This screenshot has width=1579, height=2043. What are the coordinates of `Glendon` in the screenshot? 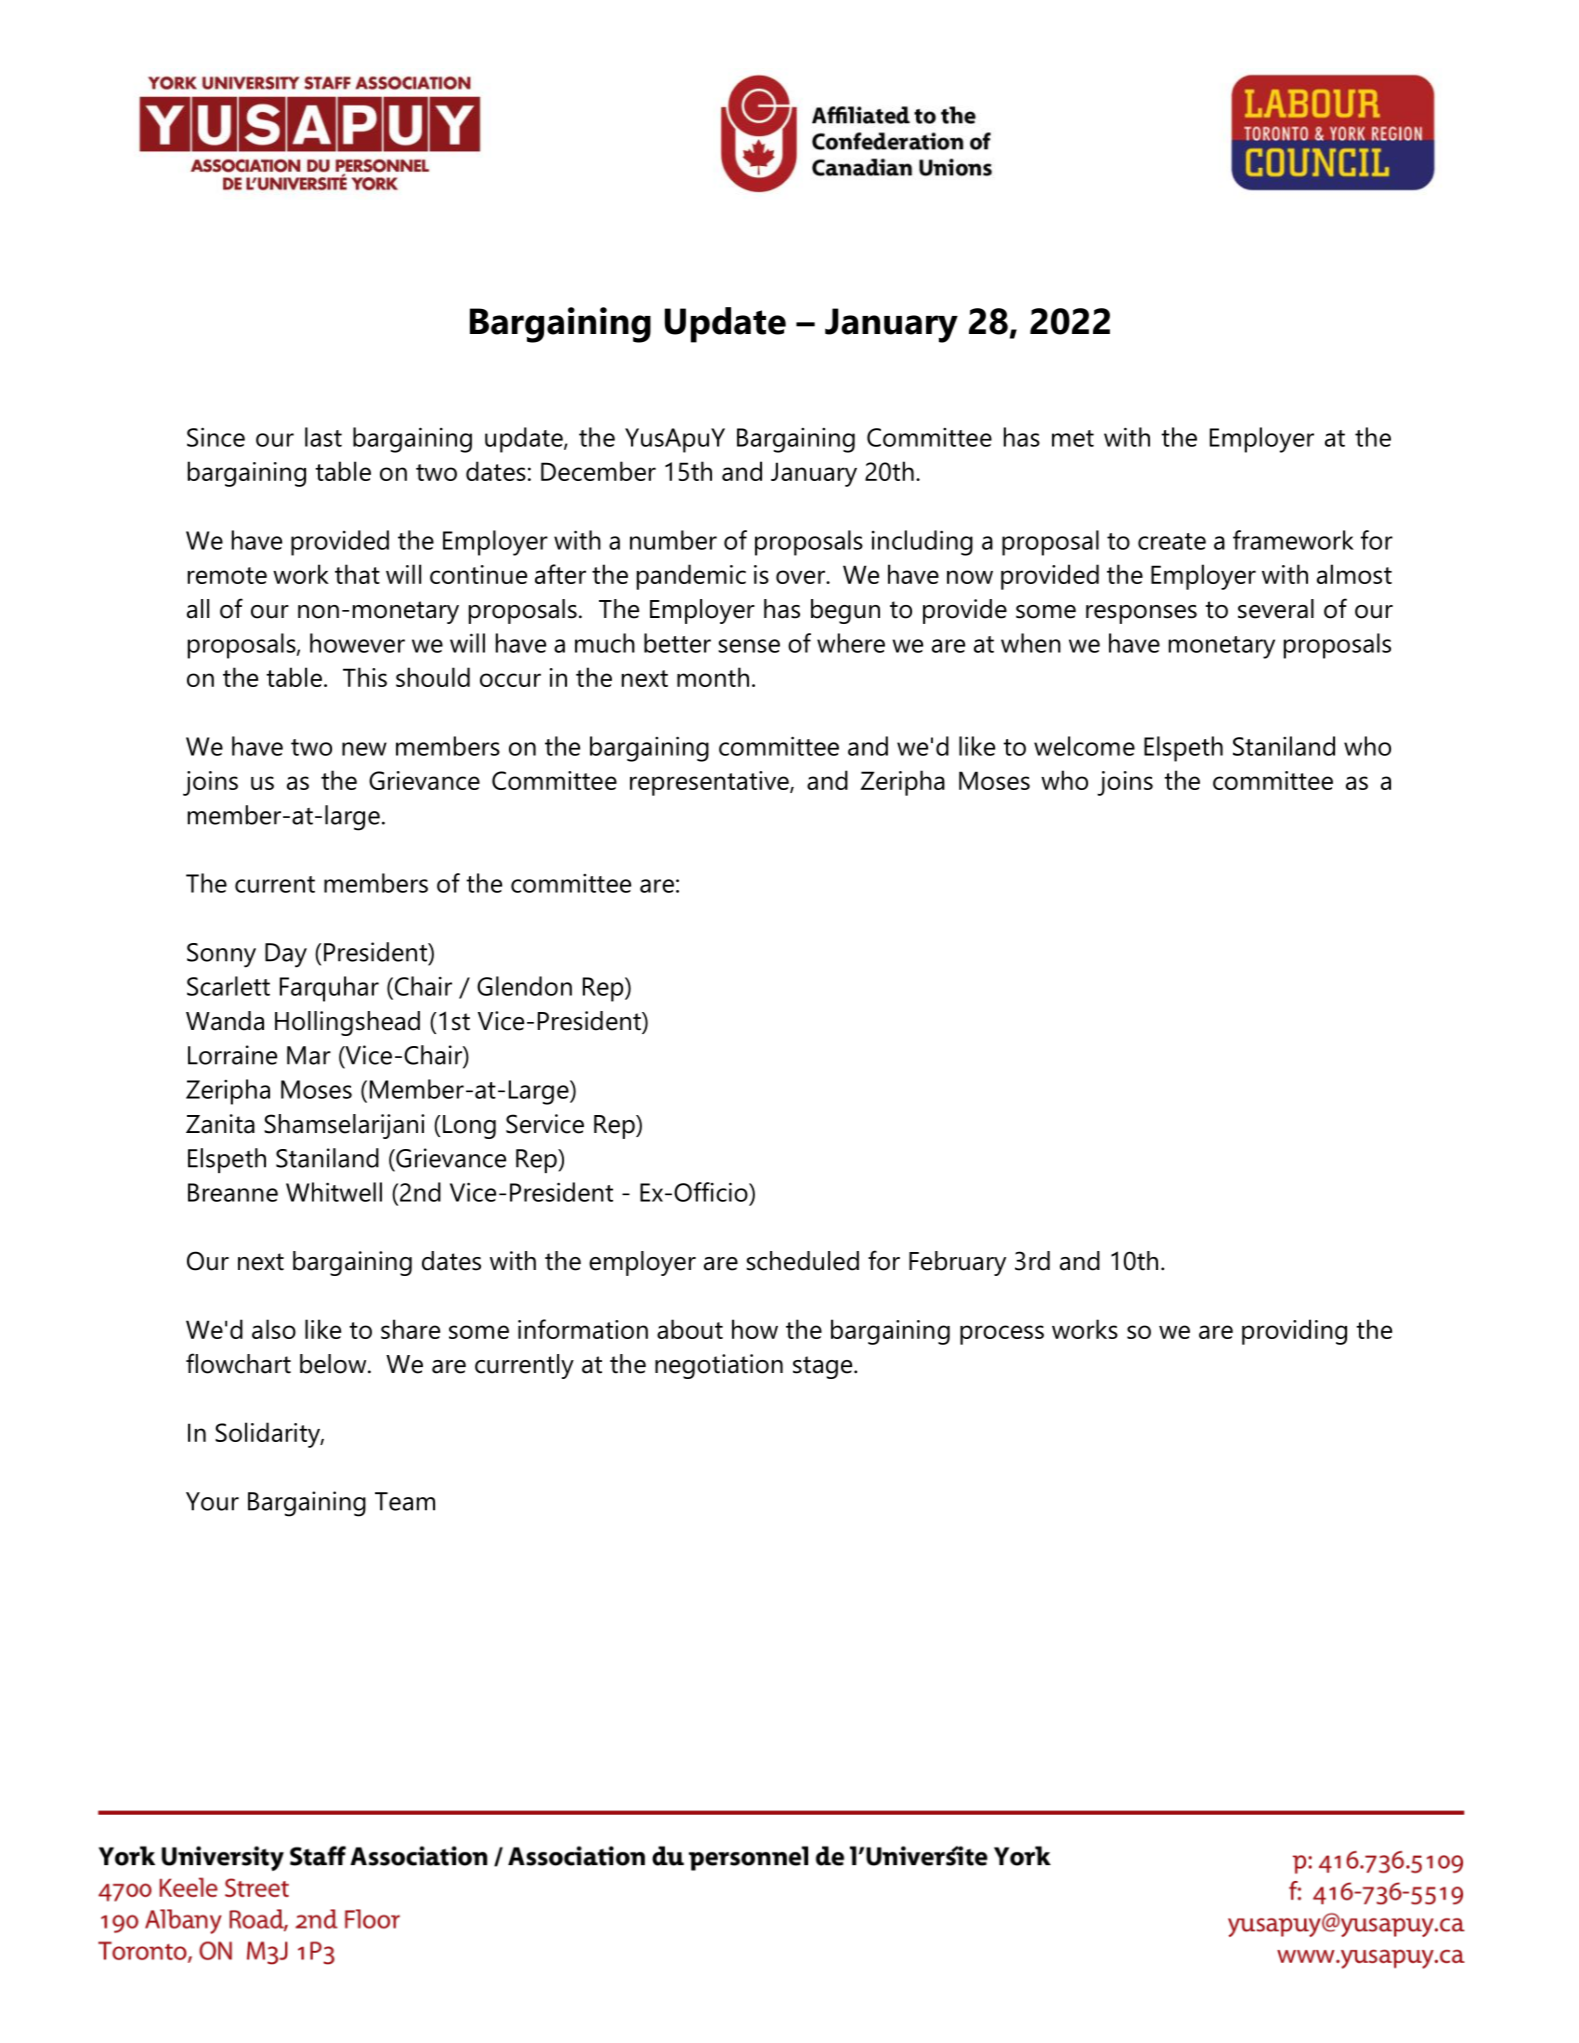 It's located at (524, 986).
